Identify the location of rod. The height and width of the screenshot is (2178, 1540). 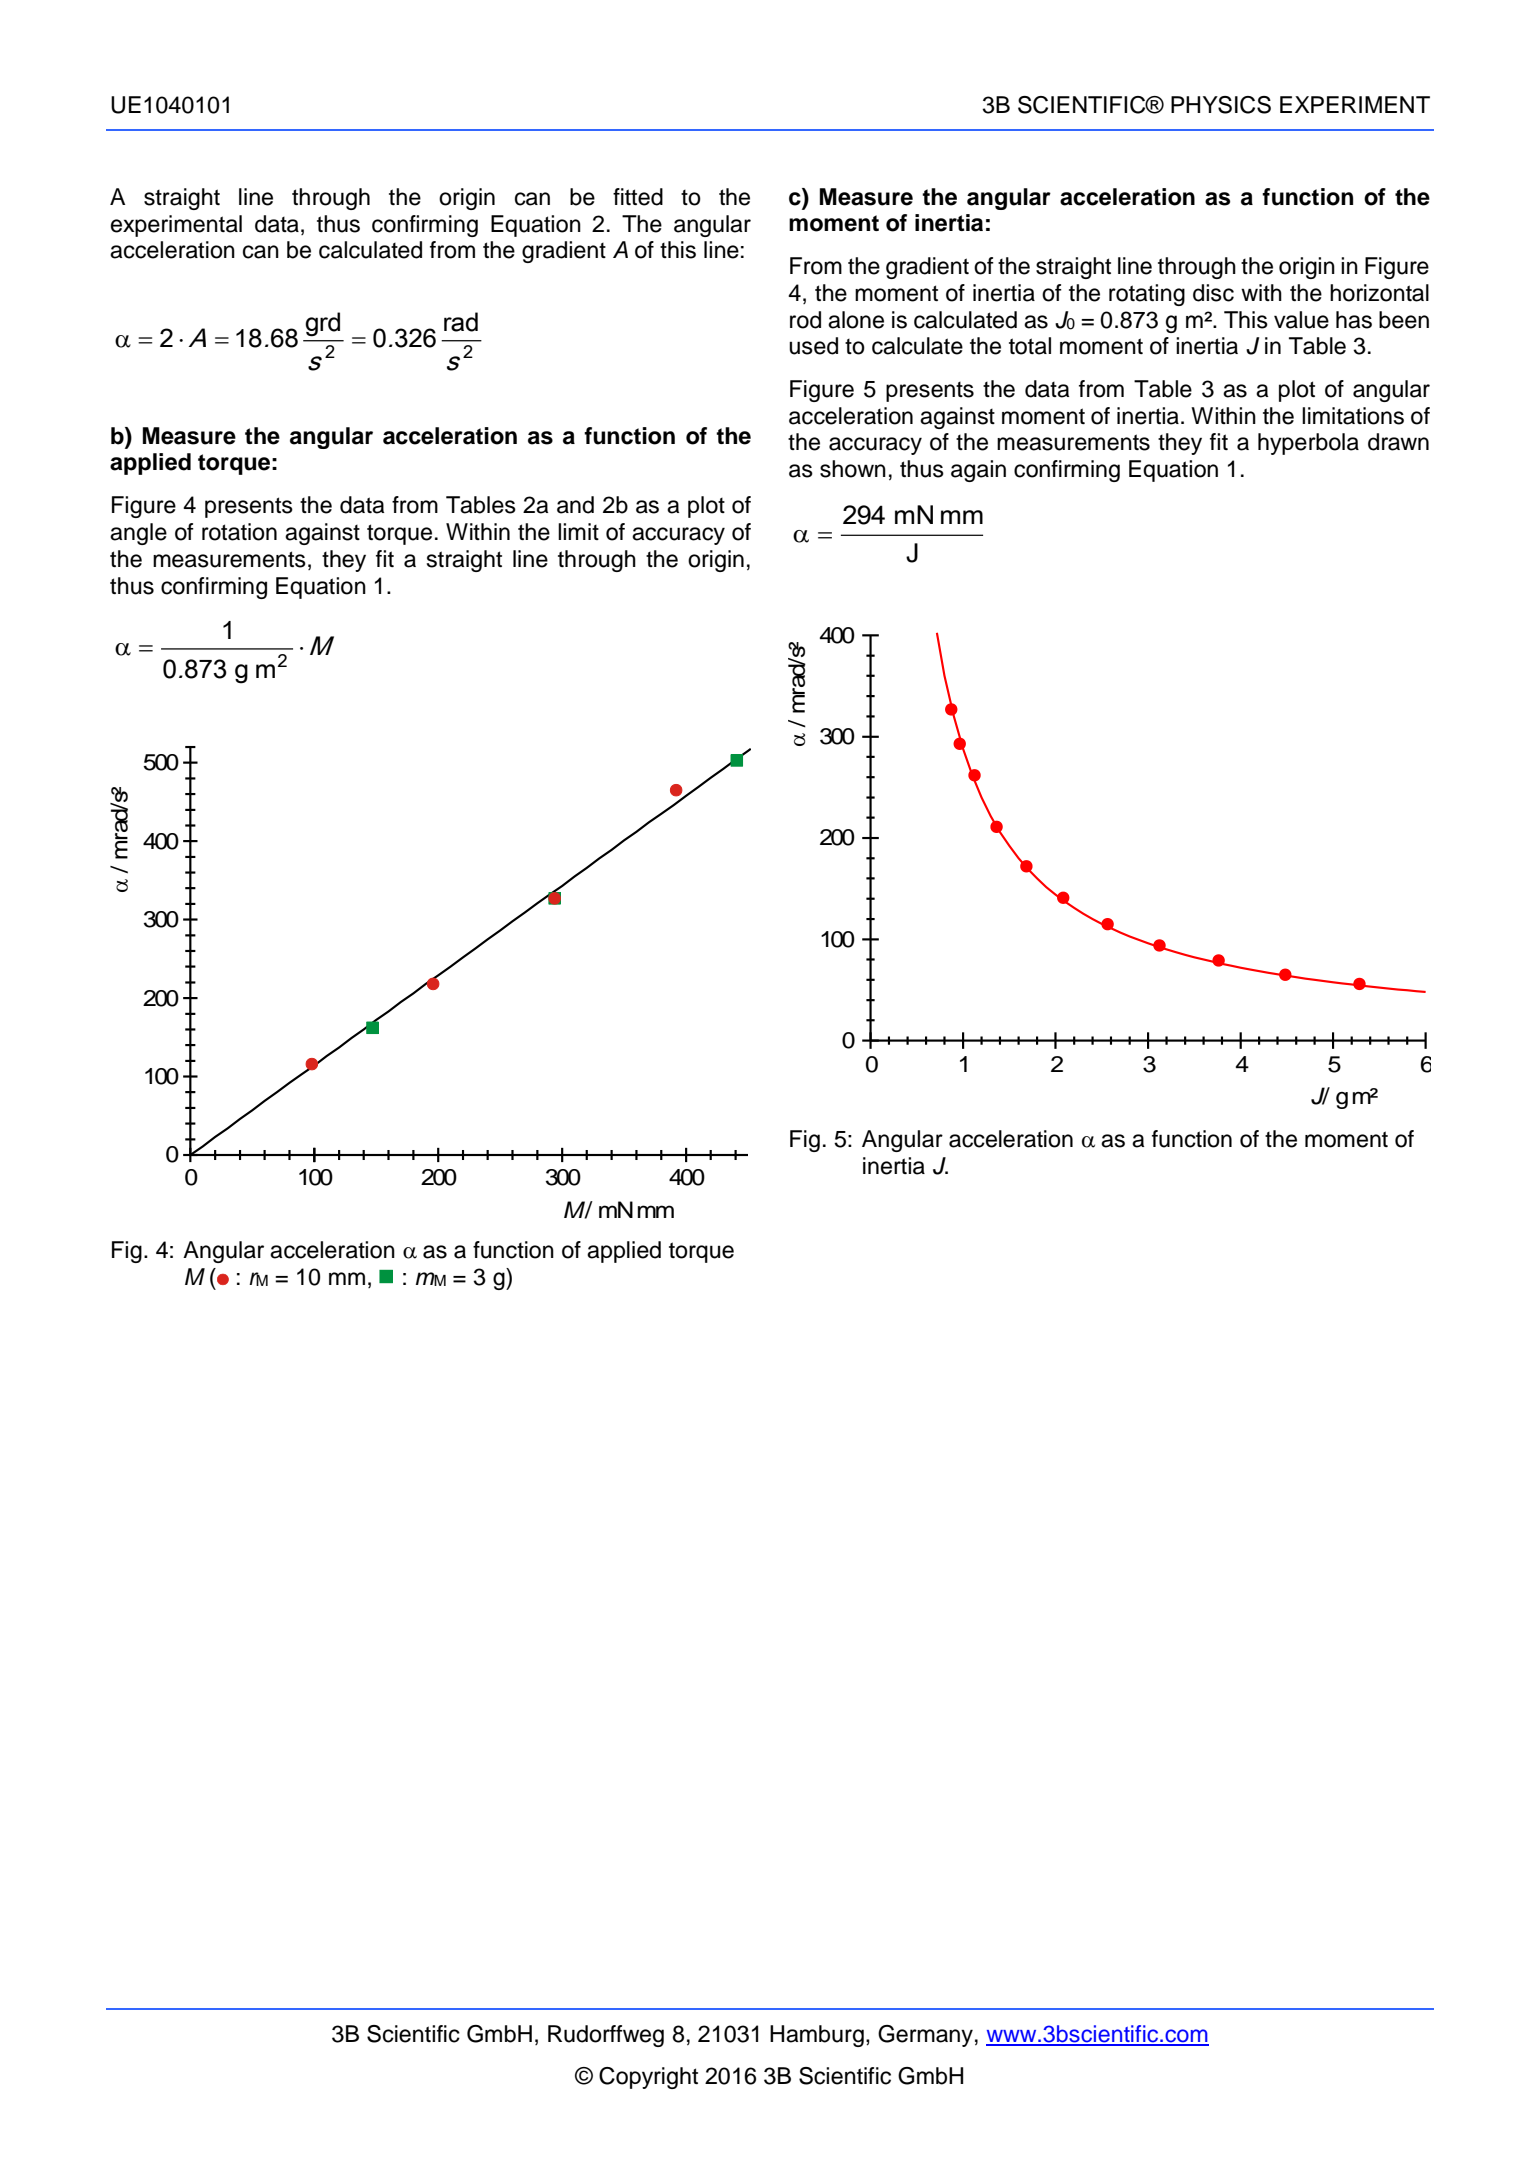
(805, 320).
